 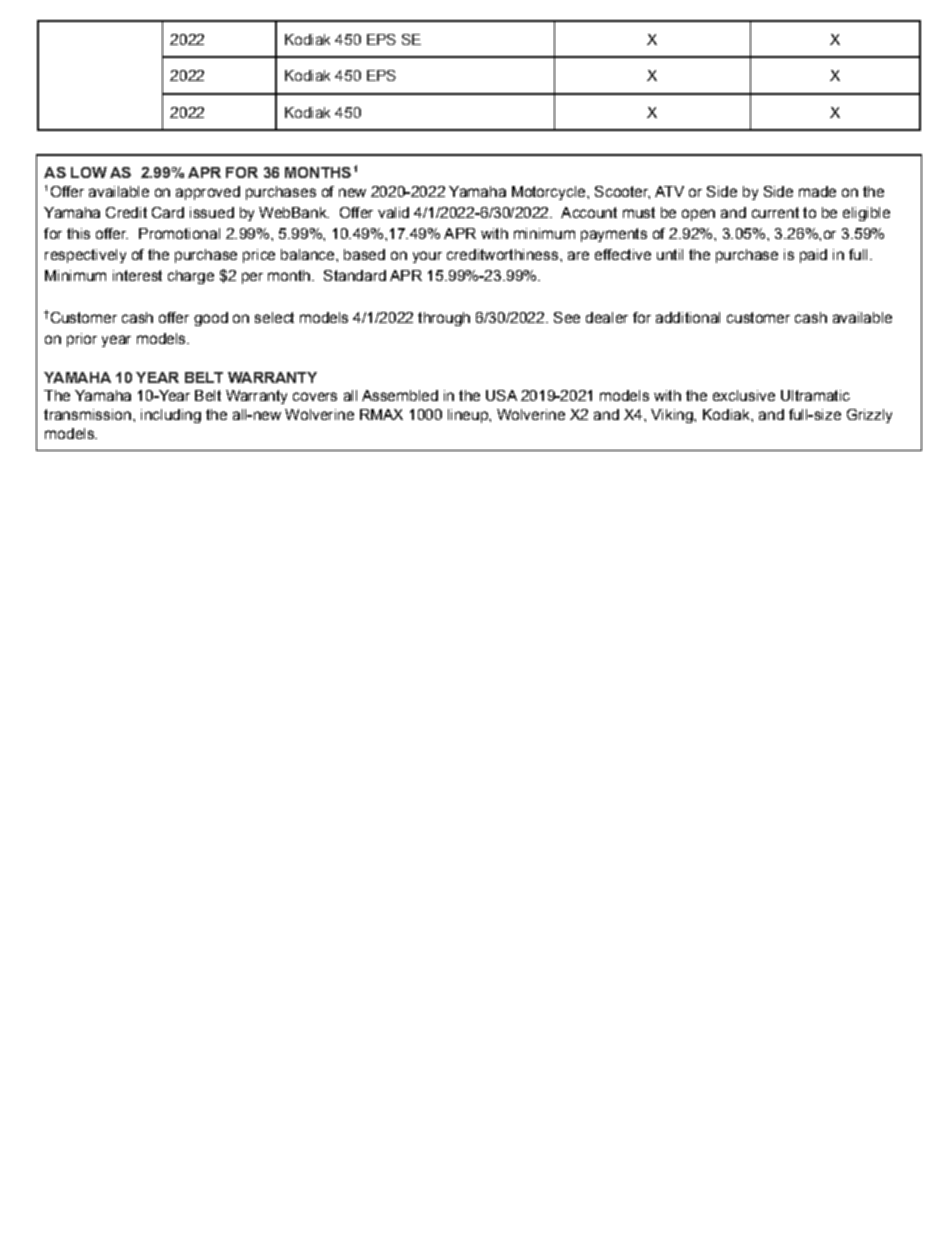 I want to click on additional, so click(x=688, y=317).
